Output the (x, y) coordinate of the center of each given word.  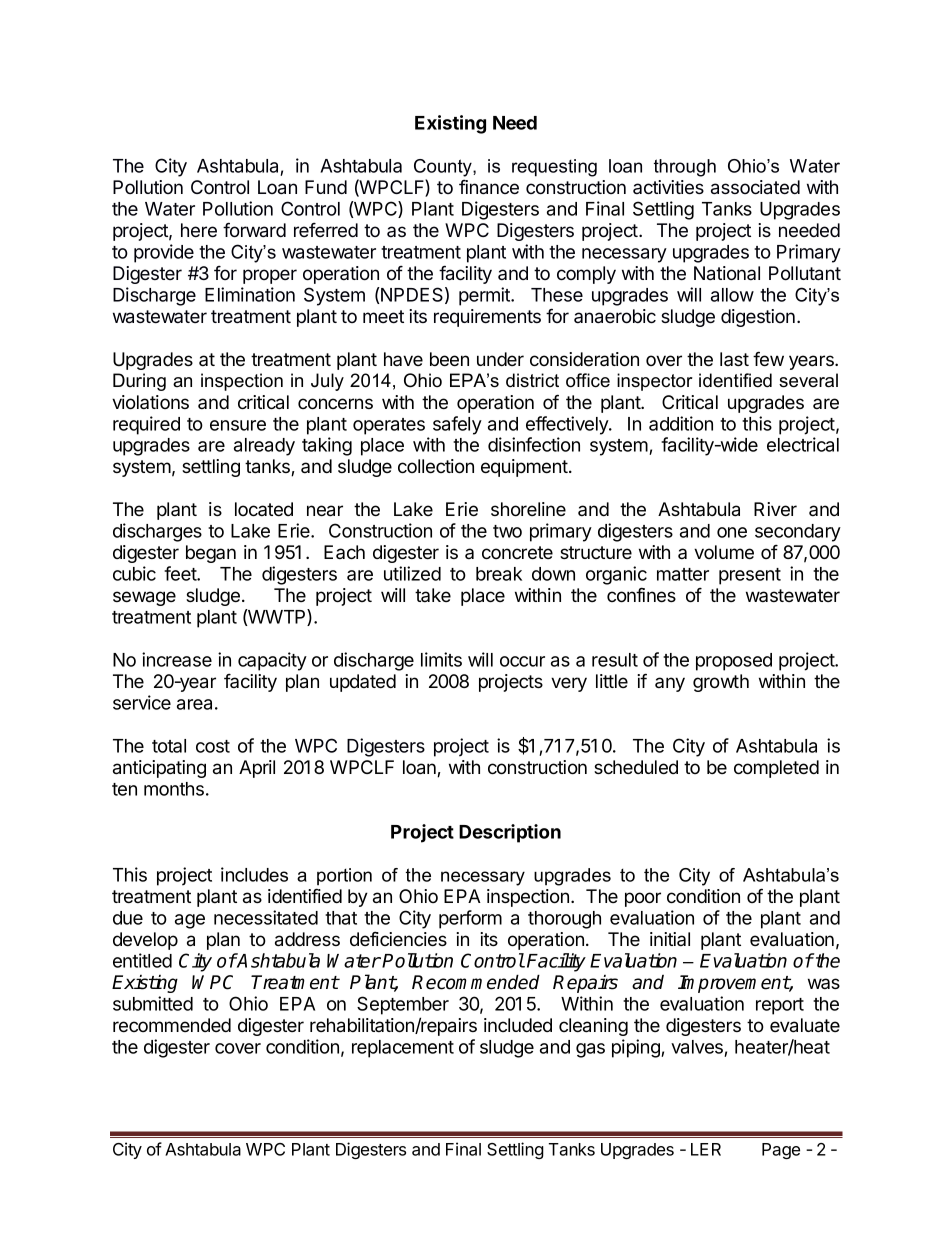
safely (457, 425)
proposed (734, 662)
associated (755, 187)
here (199, 230)
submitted (153, 1003)
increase (177, 659)
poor (643, 899)
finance (489, 187)
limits (441, 659)
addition (681, 423)
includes (254, 874)
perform (470, 919)
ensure (238, 425)
